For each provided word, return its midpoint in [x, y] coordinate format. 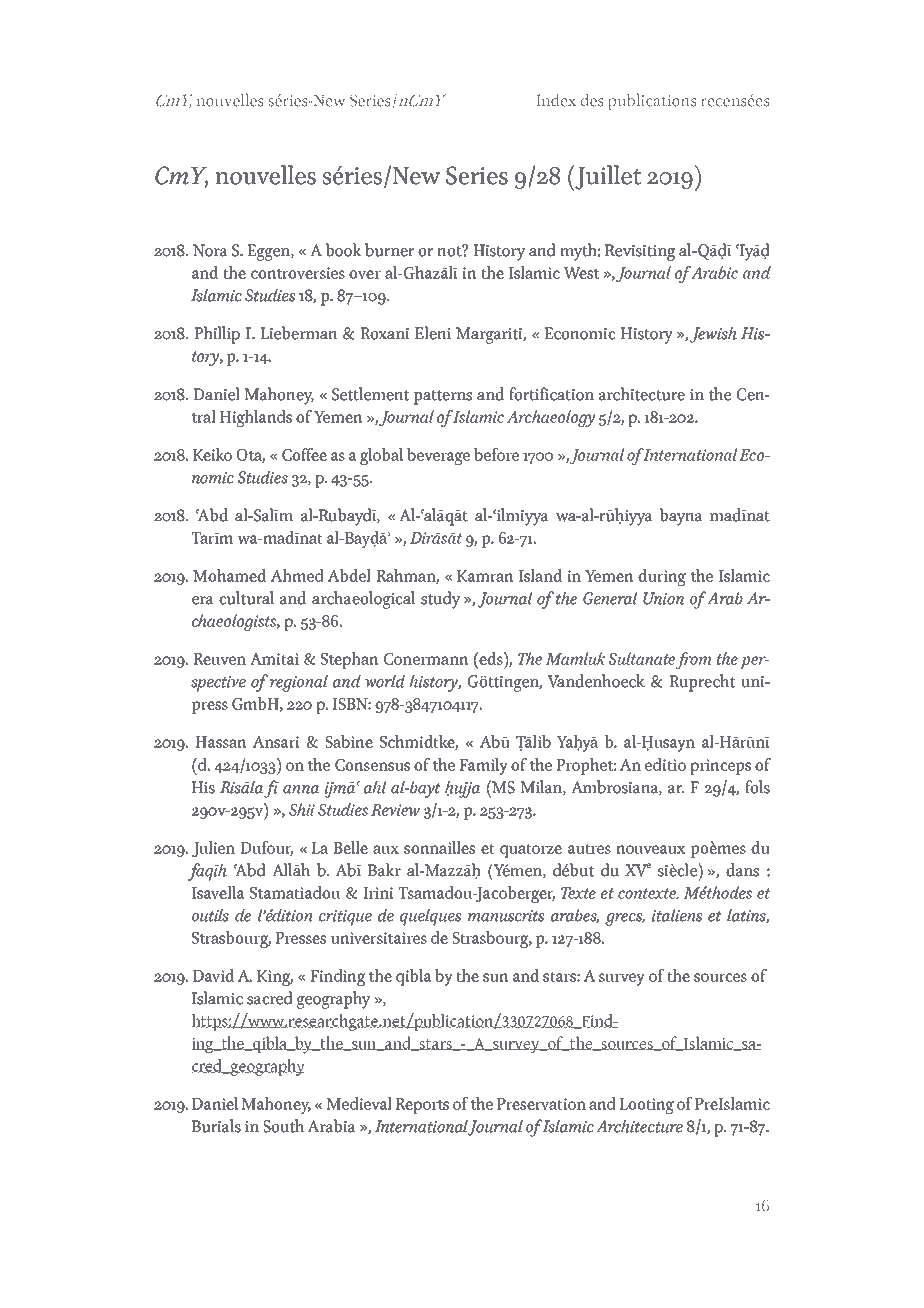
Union [663, 598]
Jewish [713, 335]
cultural [246, 598]
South [283, 1126]
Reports [422, 1106]
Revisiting [640, 252]
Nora [210, 250]
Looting [646, 1106]
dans [742, 870]
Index [556, 100]
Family [483, 766]
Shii [302, 809]
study [440, 600]
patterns [443, 397]
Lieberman [299, 333]
